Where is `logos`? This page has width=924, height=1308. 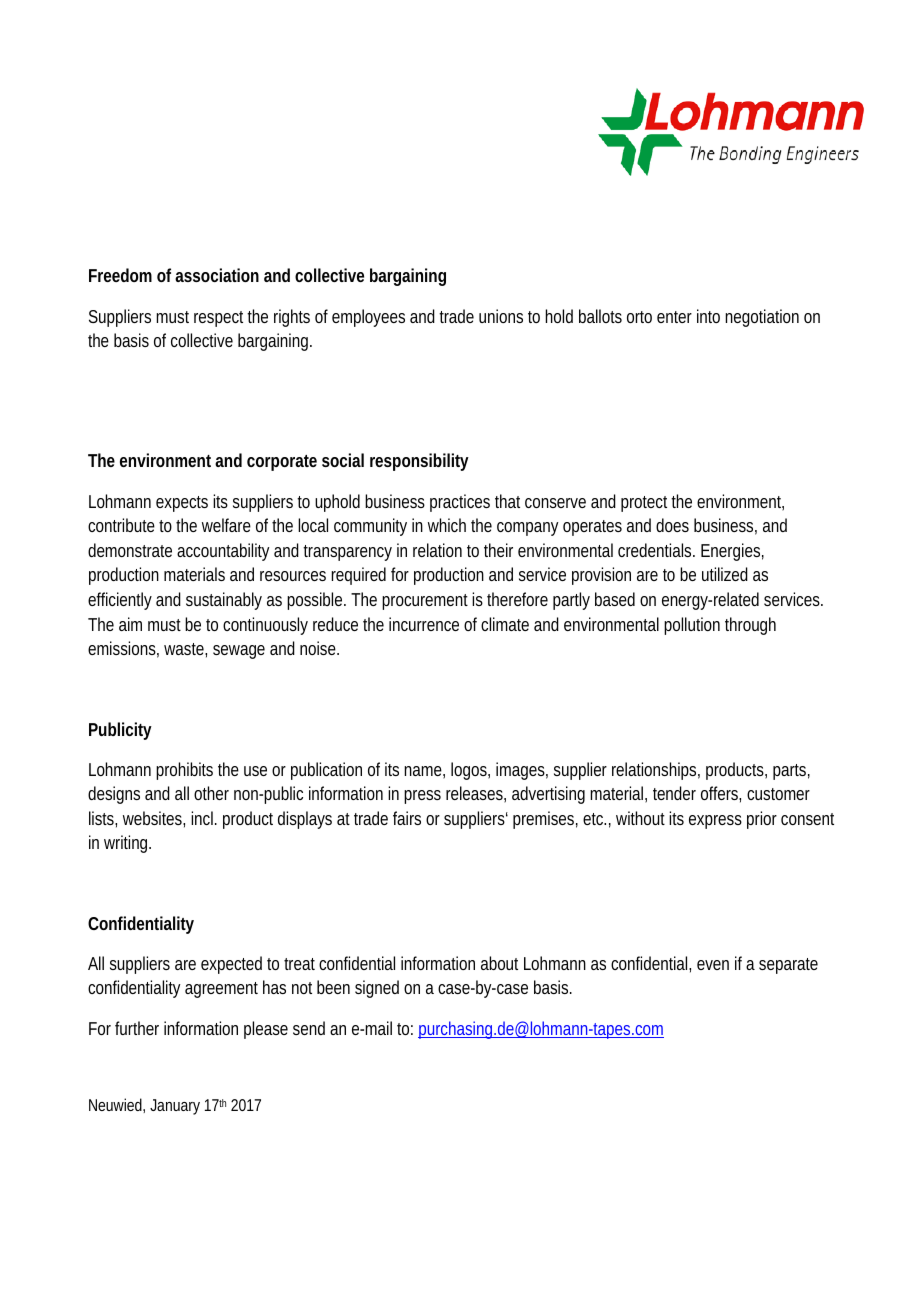 logos is located at coordinates (470, 771).
